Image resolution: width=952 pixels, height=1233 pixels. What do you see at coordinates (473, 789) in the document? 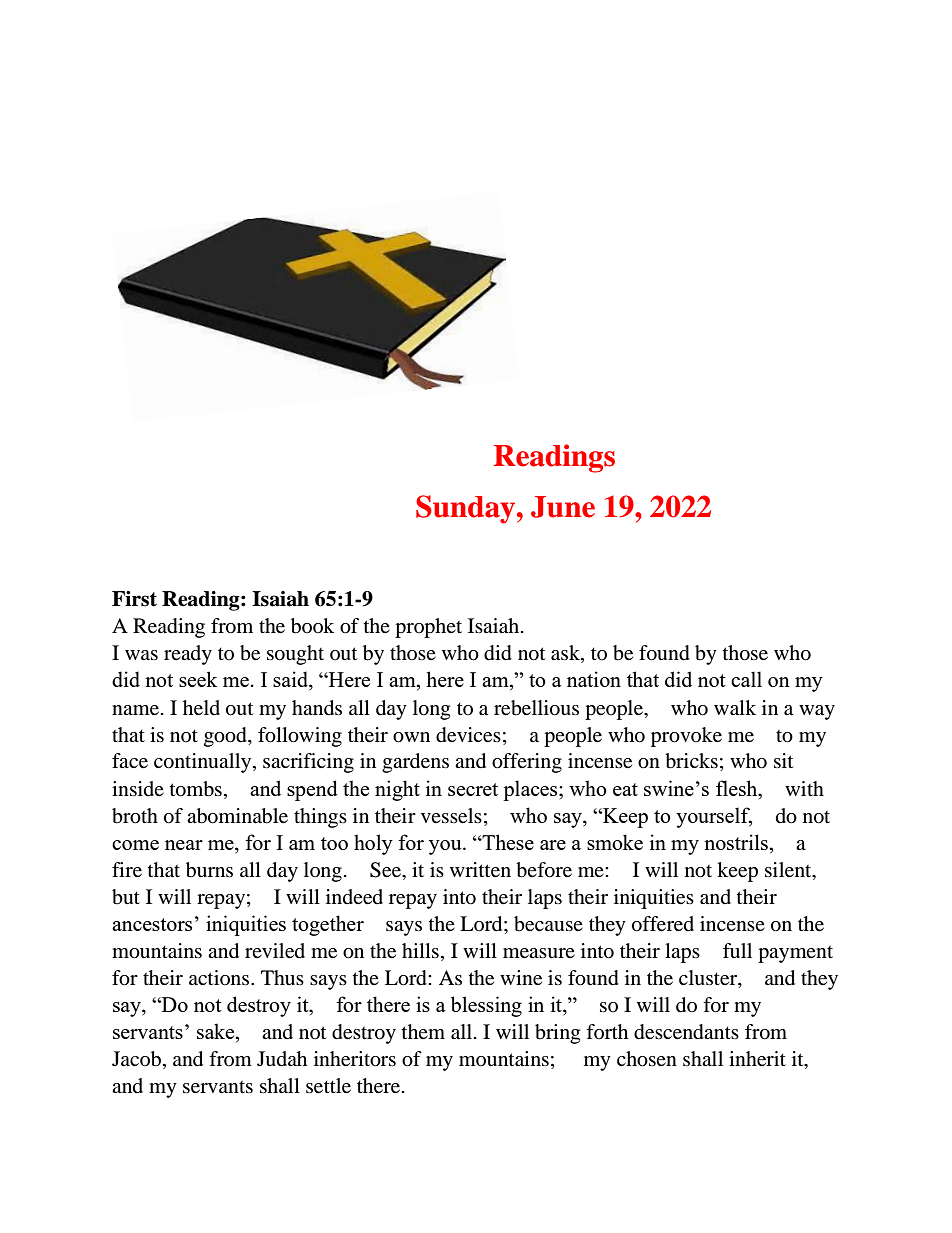
I see `secret` at bounding box center [473, 789].
